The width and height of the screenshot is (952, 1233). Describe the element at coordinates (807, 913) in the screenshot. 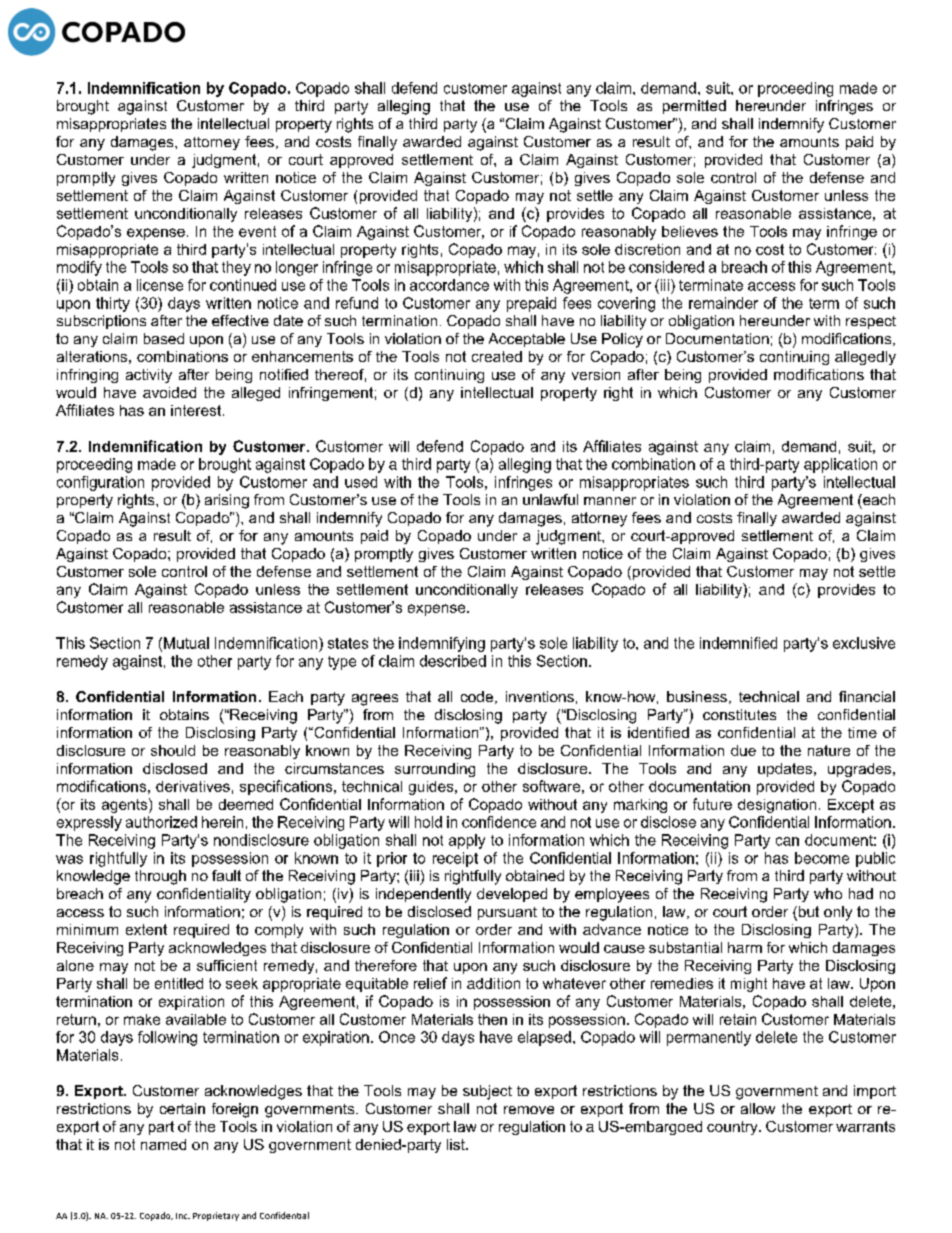

I see `but` at that location.
